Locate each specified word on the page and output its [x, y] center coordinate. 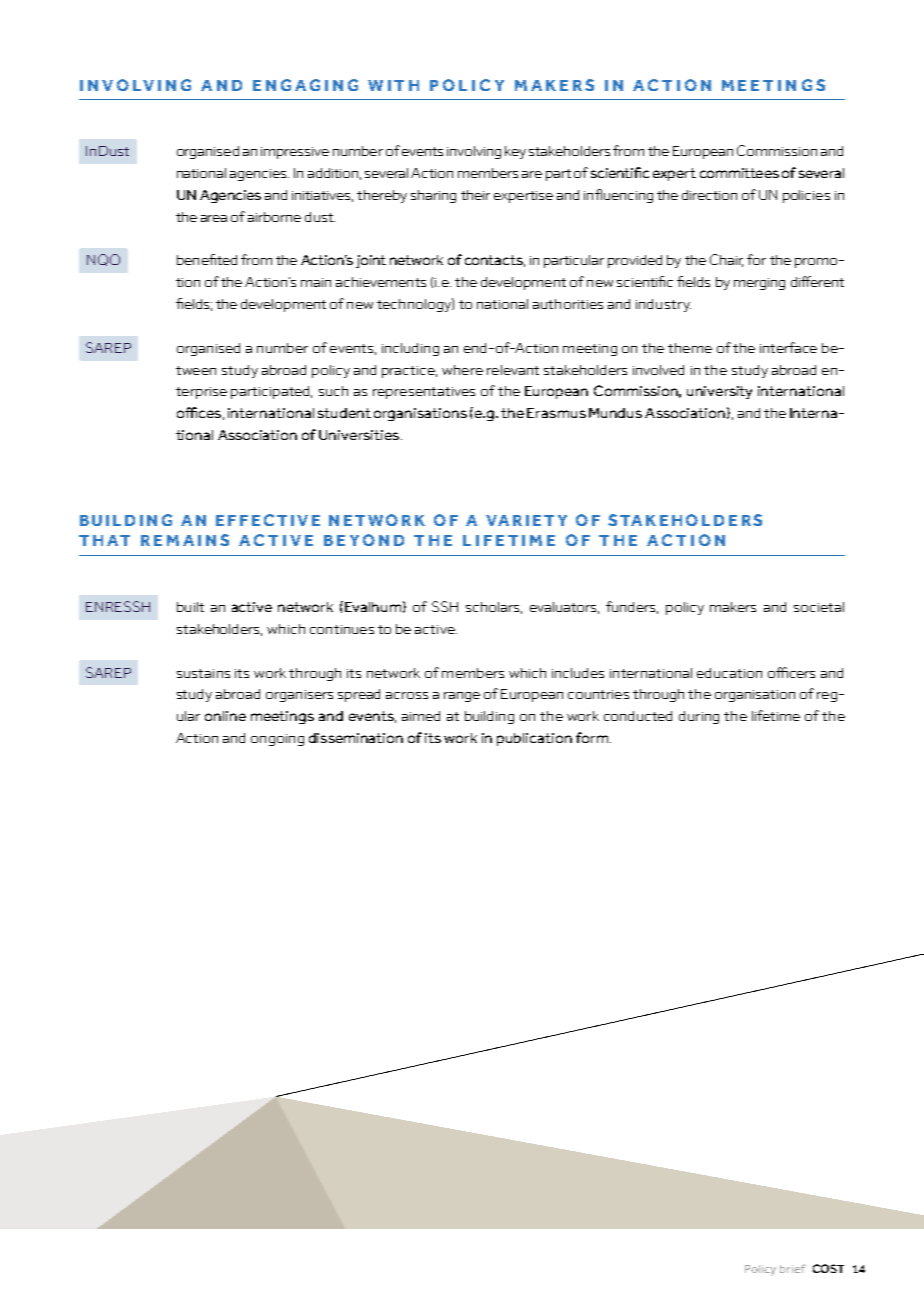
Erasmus [556, 413]
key [515, 152]
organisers [299, 696]
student [344, 413]
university [719, 392]
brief [793, 1268]
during [699, 717]
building [489, 717]
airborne [274, 217]
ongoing [277, 740]
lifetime [776, 715]
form [592, 737]
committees [739, 173]
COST [828, 1268]
